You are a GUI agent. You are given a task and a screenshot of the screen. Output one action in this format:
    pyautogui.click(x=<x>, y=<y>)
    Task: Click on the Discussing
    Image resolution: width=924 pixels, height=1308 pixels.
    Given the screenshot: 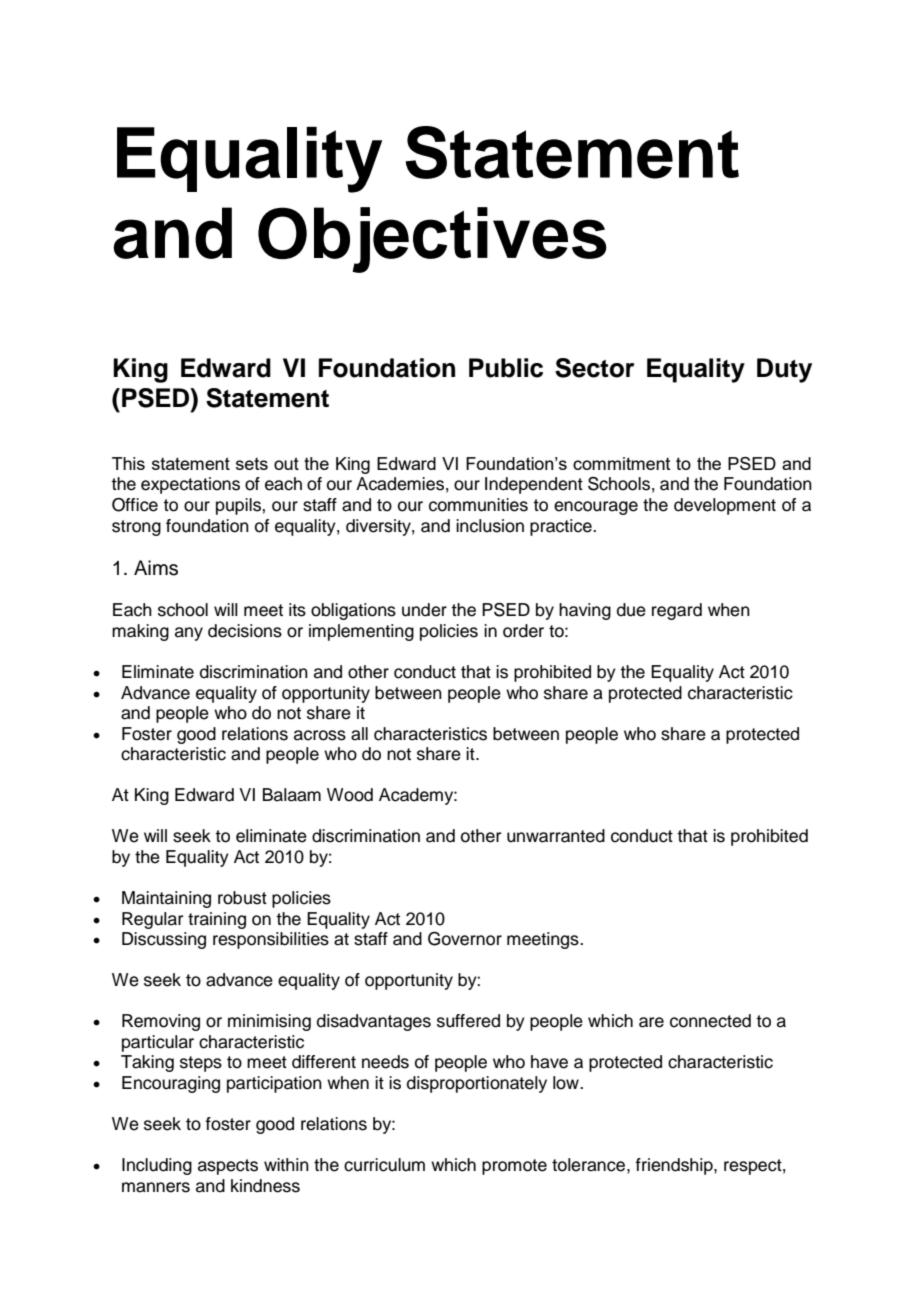 What is the action you would take?
    pyautogui.click(x=164, y=940)
